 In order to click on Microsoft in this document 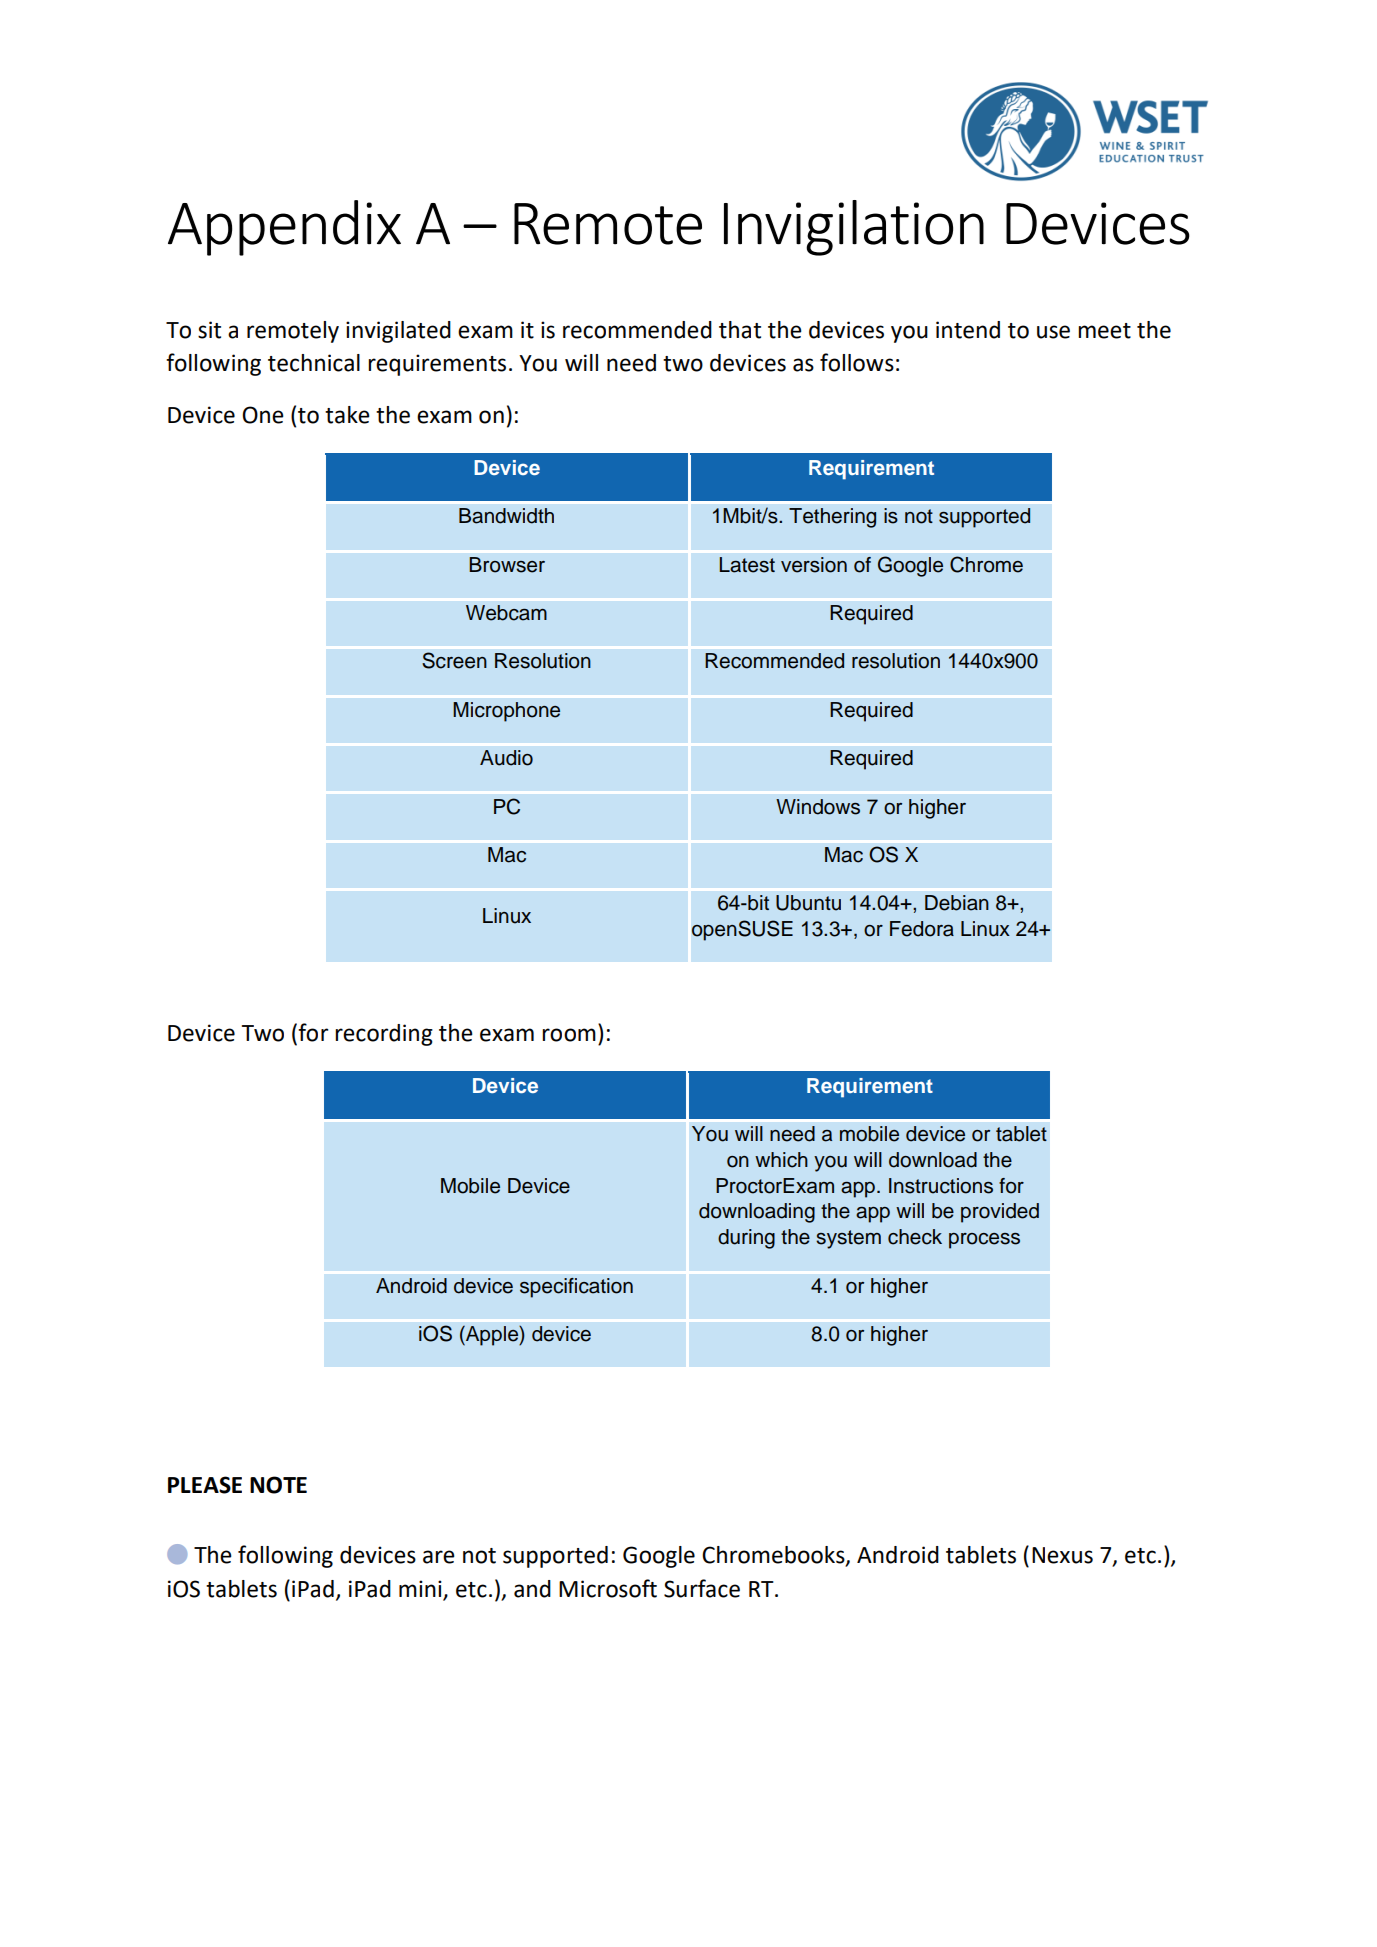, I will do `click(608, 1588)`.
